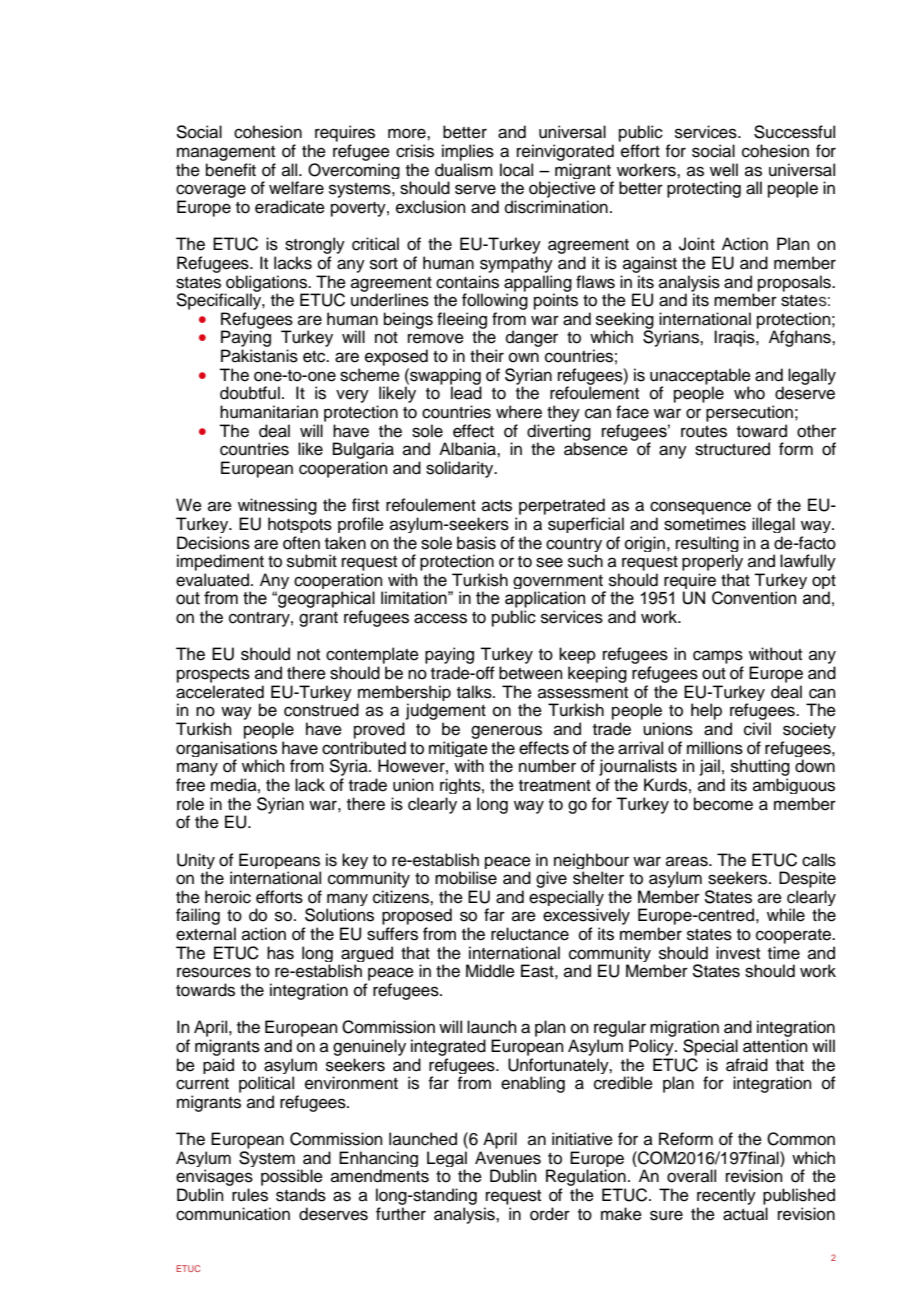 The height and width of the screenshot is (1308, 924). I want to click on benefit, so click(231, 170).
